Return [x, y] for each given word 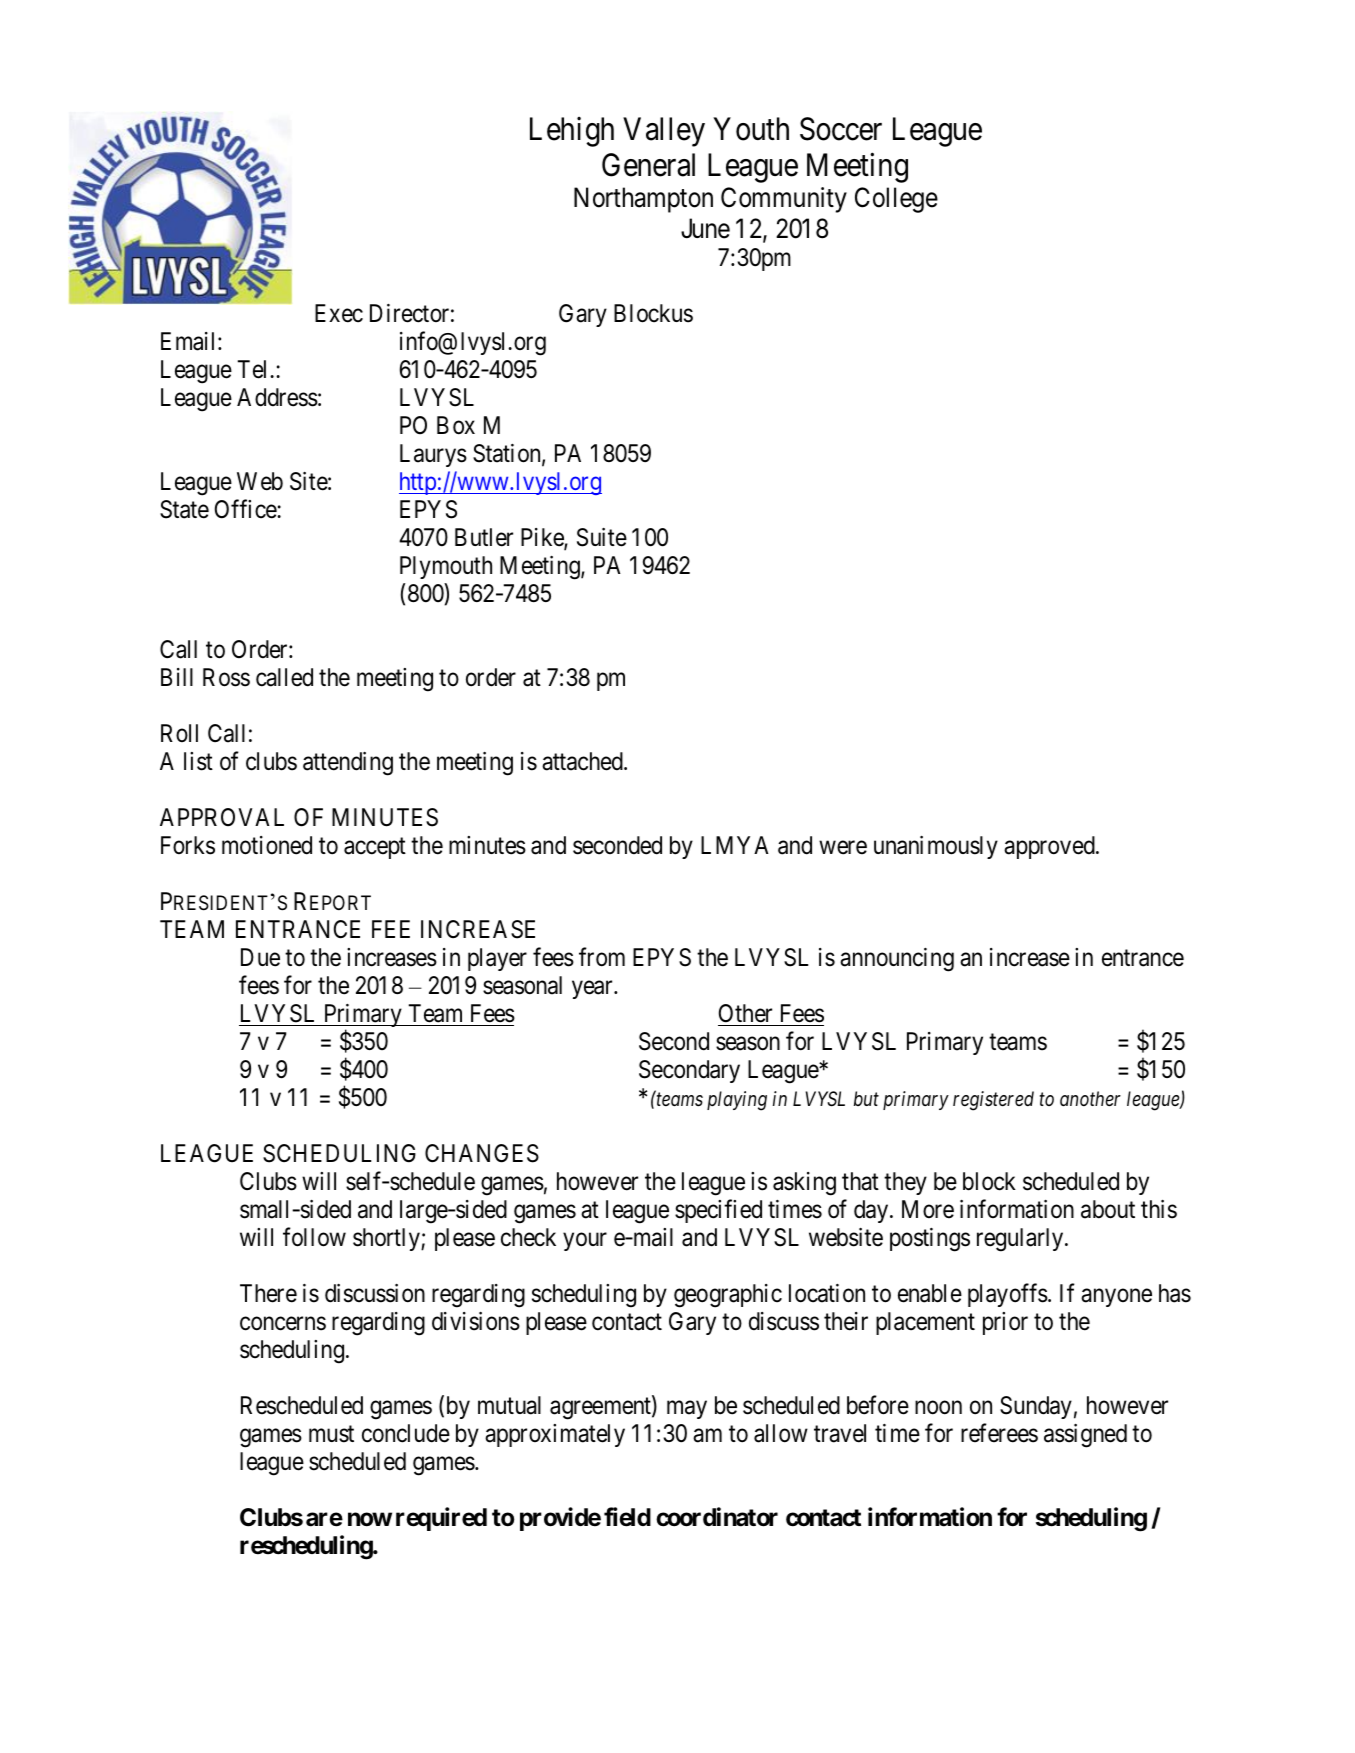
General [648, 165]
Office [246, 509]
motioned [267, 845]
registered [993, 1101]
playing [737, 1101]
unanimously [936, 847]
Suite [602, 537]
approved [1050, 847]
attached [583, 761]
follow [314, 1237]
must [331, 1434]
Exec [339, 313]
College [896, 200]
